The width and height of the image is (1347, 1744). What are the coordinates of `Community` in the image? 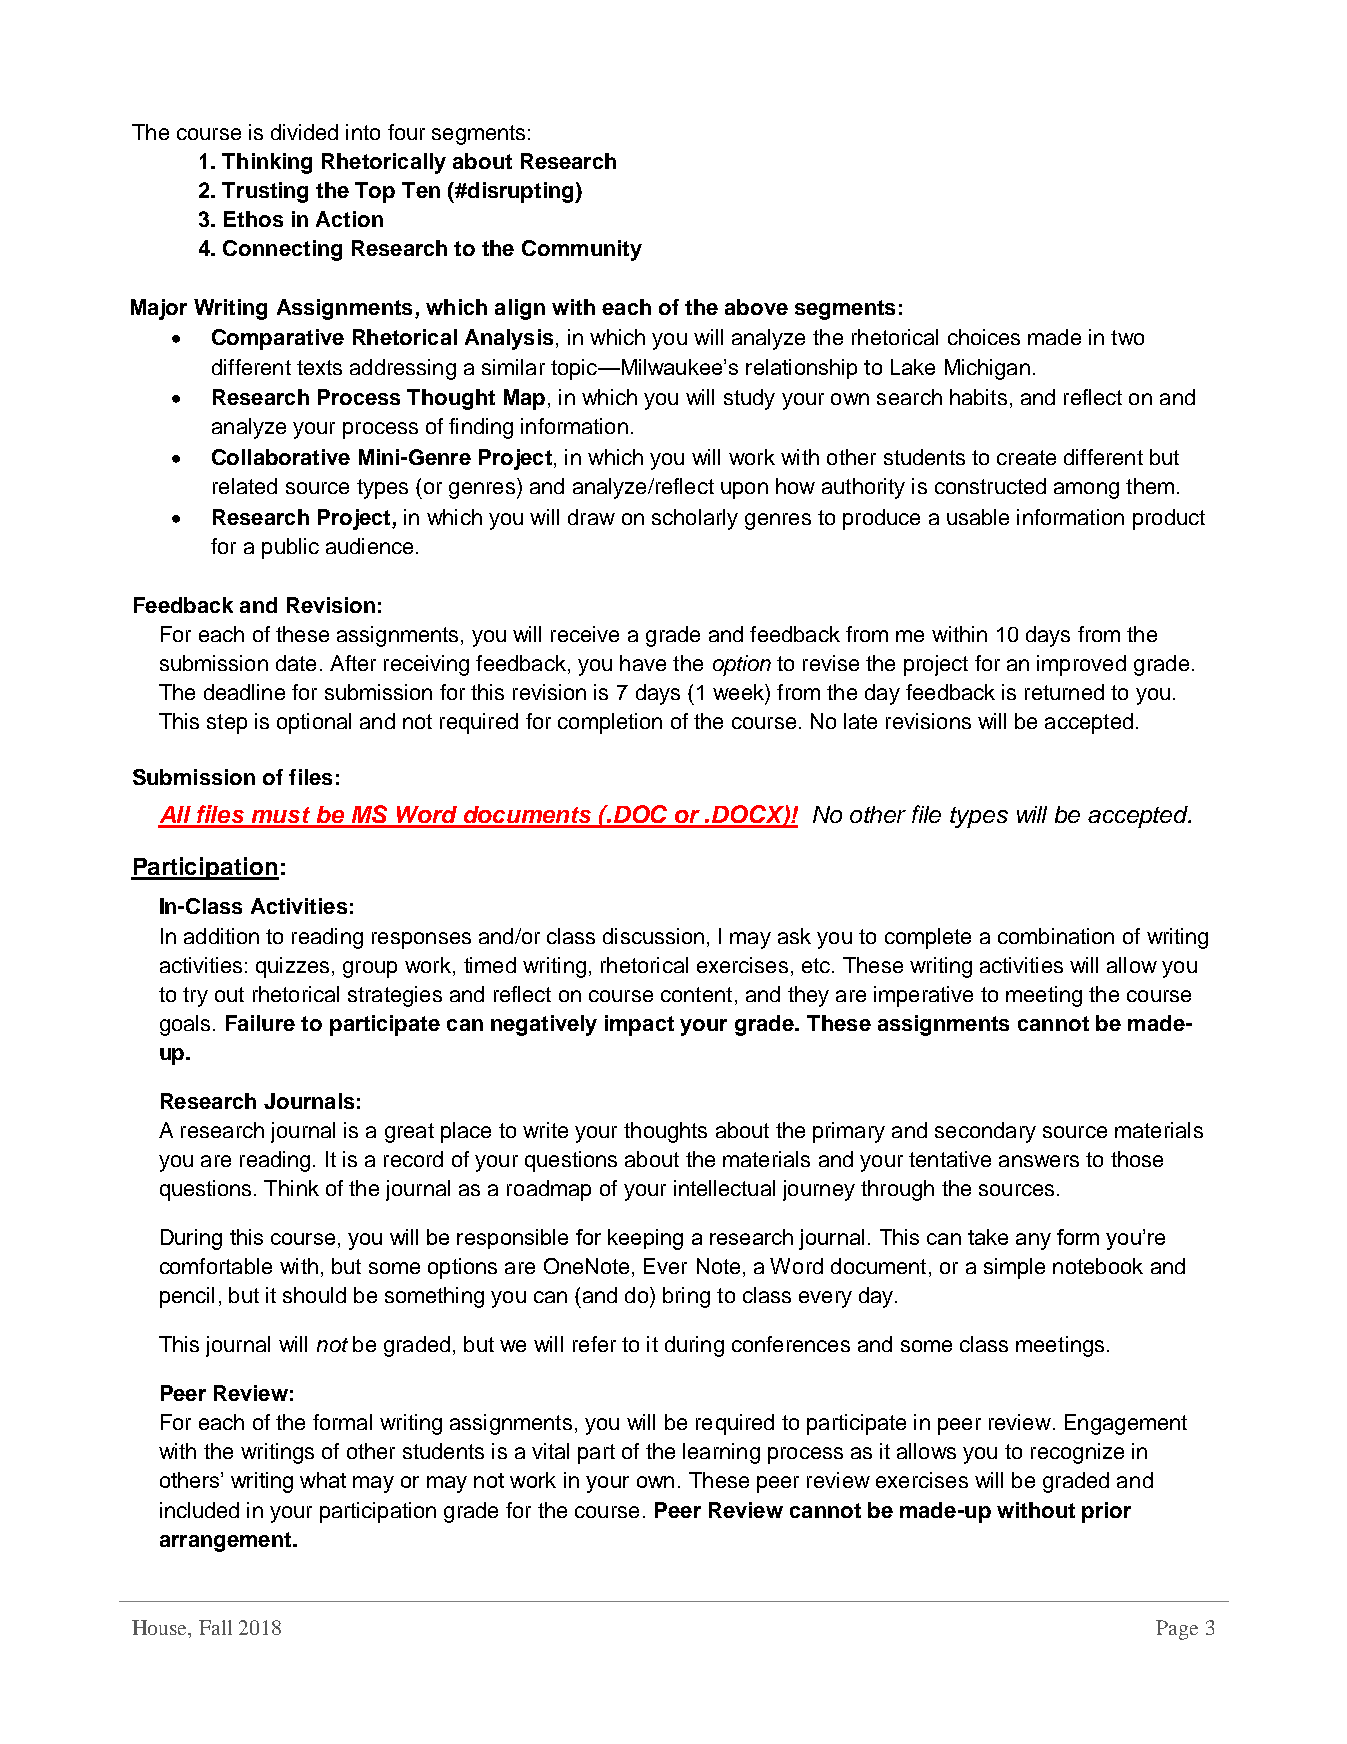 It's located at (582, 250).
